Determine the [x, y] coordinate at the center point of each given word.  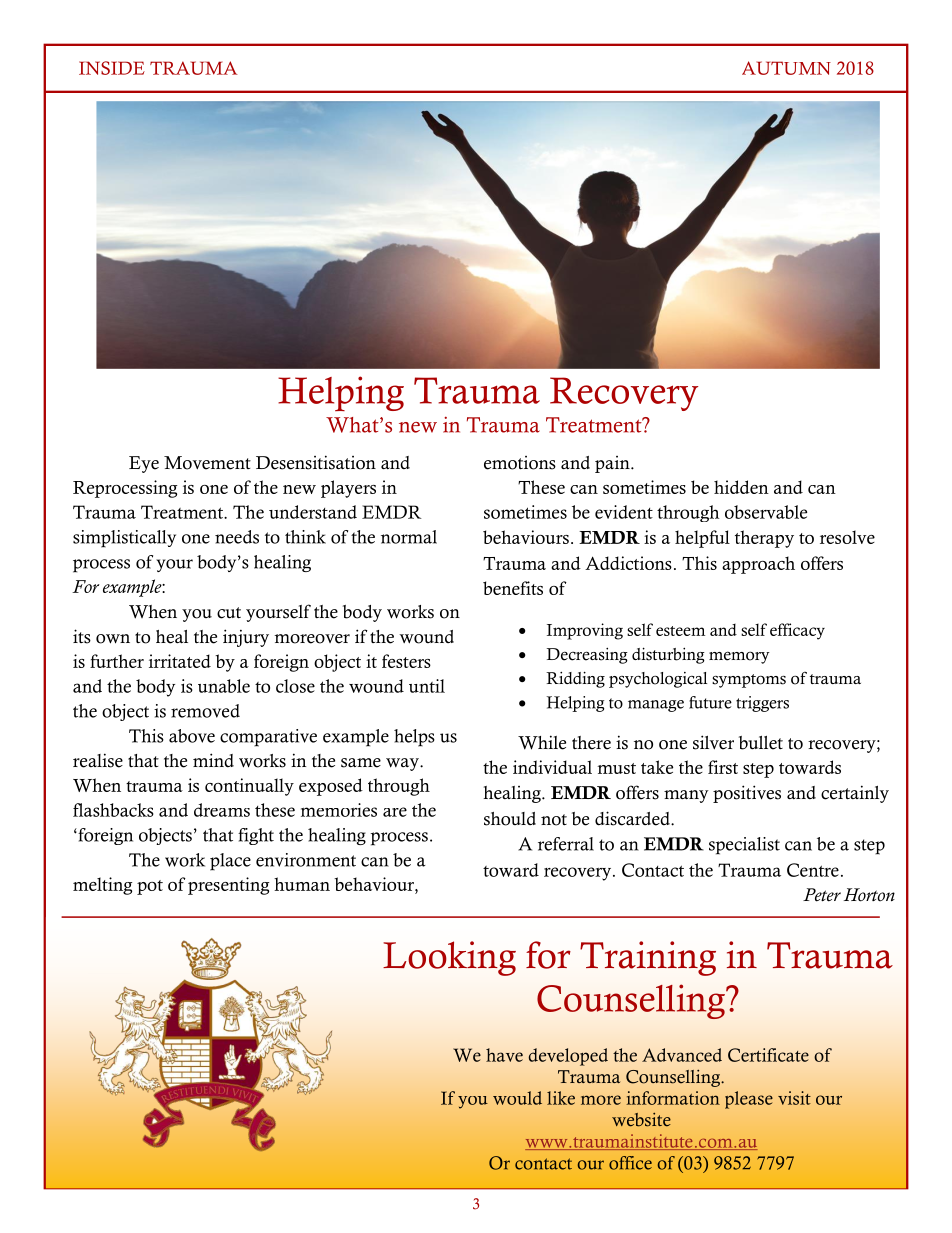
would [517, 1098]
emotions [520, 463]
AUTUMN [786, 68]
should [510, 819]
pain [613, 464]
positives [747, 794]
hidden [741, 487]
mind [213, 760]
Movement [207, 463]
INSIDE [112, 68]
